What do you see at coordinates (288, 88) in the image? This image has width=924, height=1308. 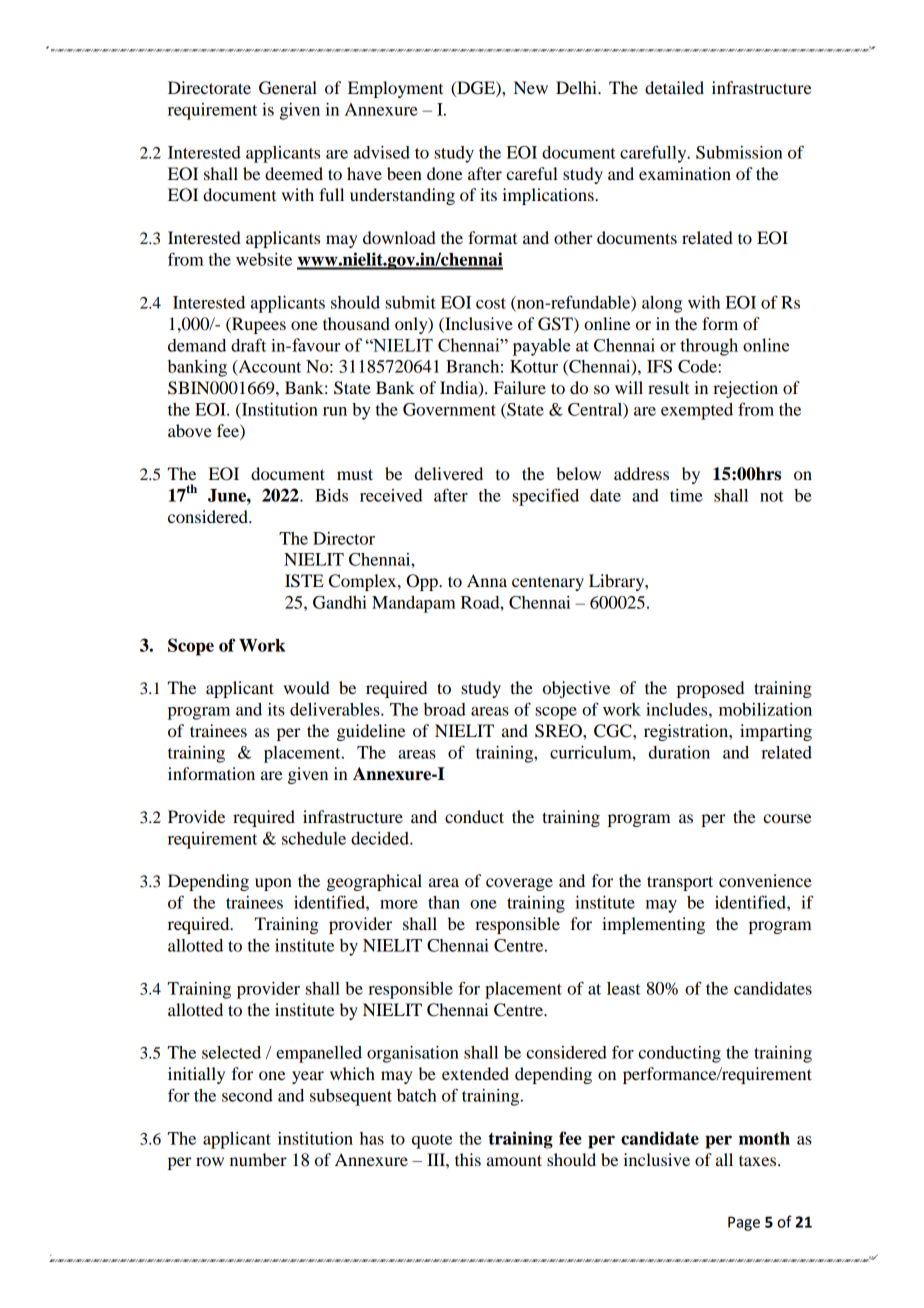 I see `General` at bounding box center [288, 88].
